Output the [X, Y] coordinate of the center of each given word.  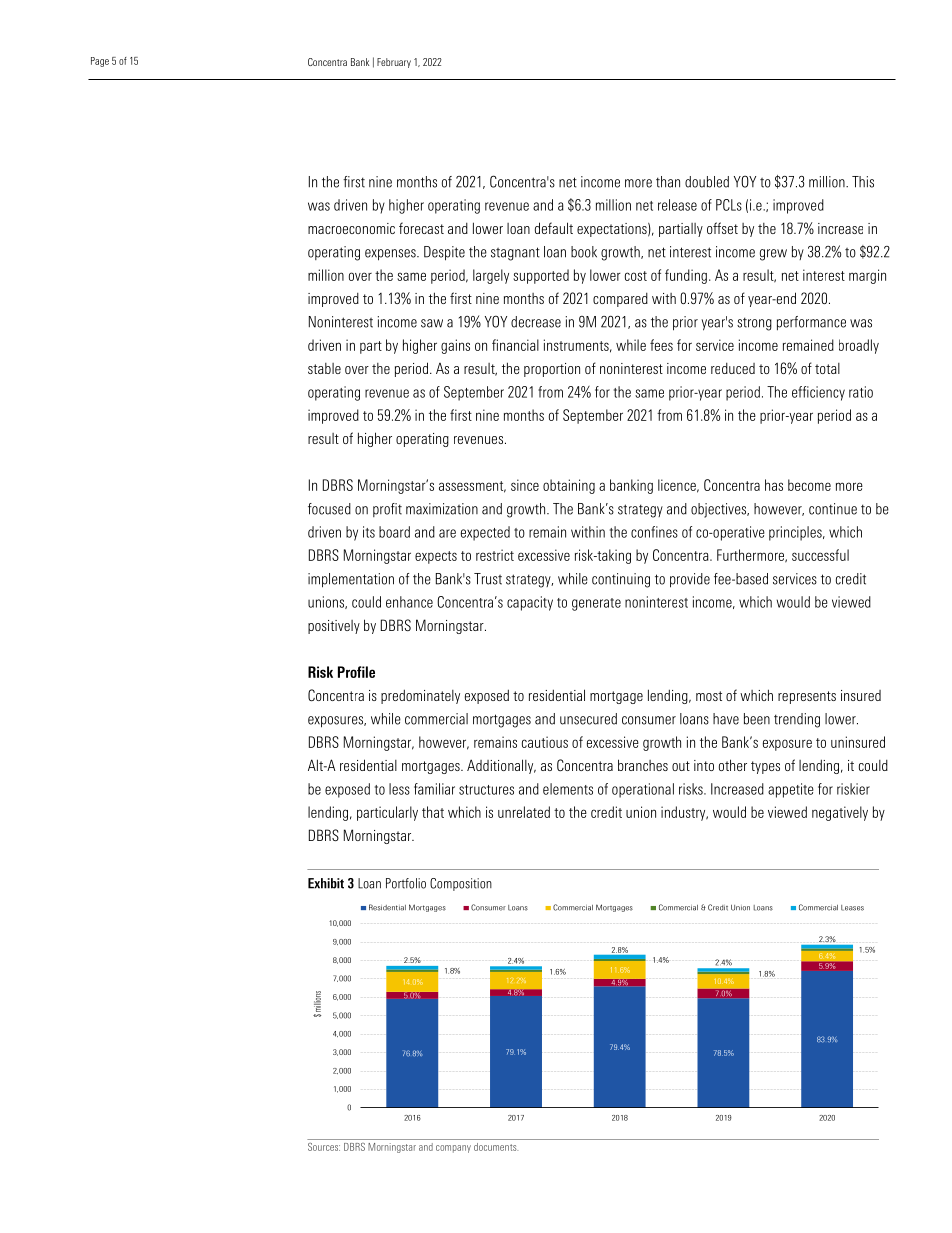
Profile [356, 672]
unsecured [588, 719]
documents [496, 1147]
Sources [324, 1147]
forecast [421, 228]
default [554, 228]
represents [807, 697]
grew [773, 255]
